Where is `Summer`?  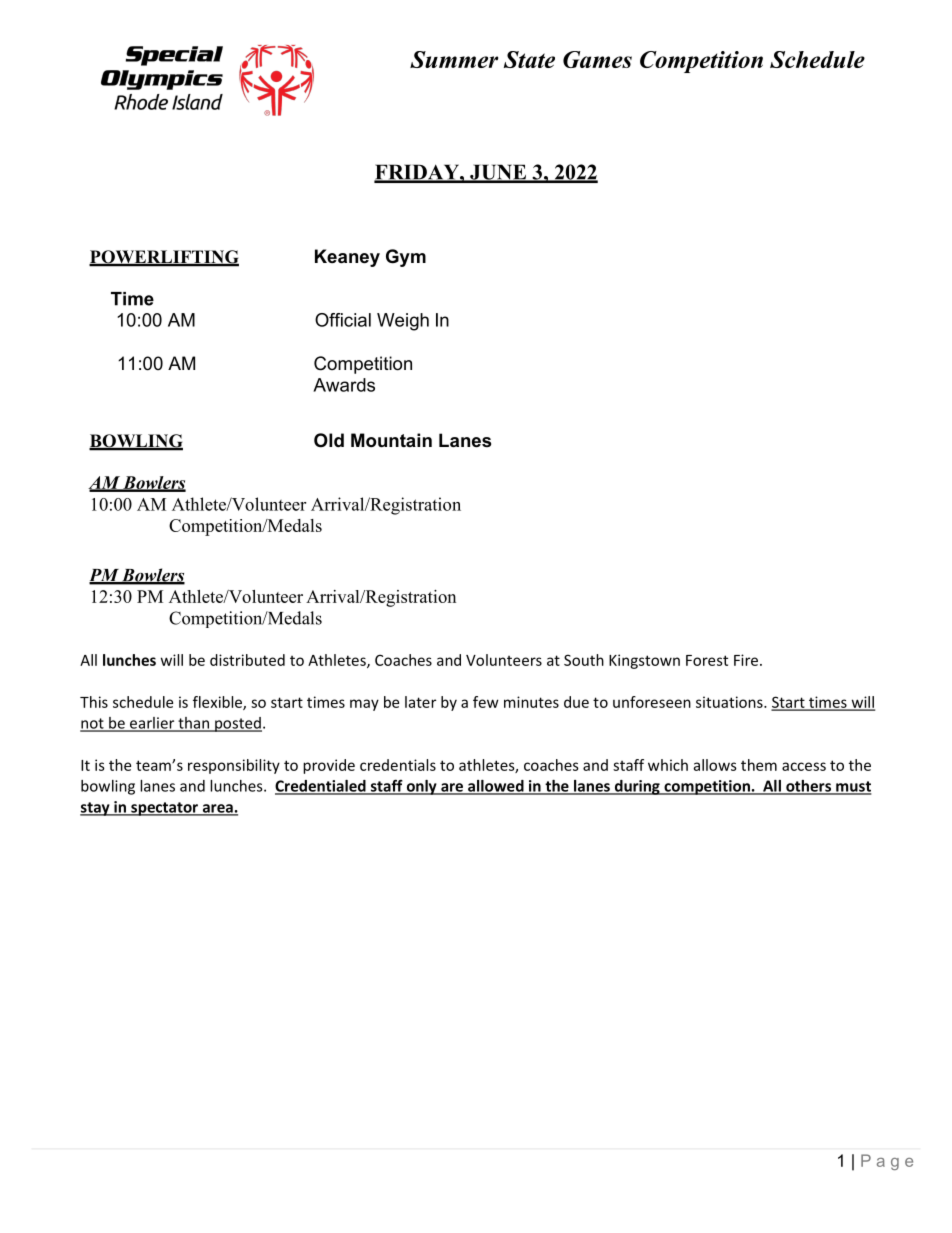 Summer is located at coordinates (454, 59).
